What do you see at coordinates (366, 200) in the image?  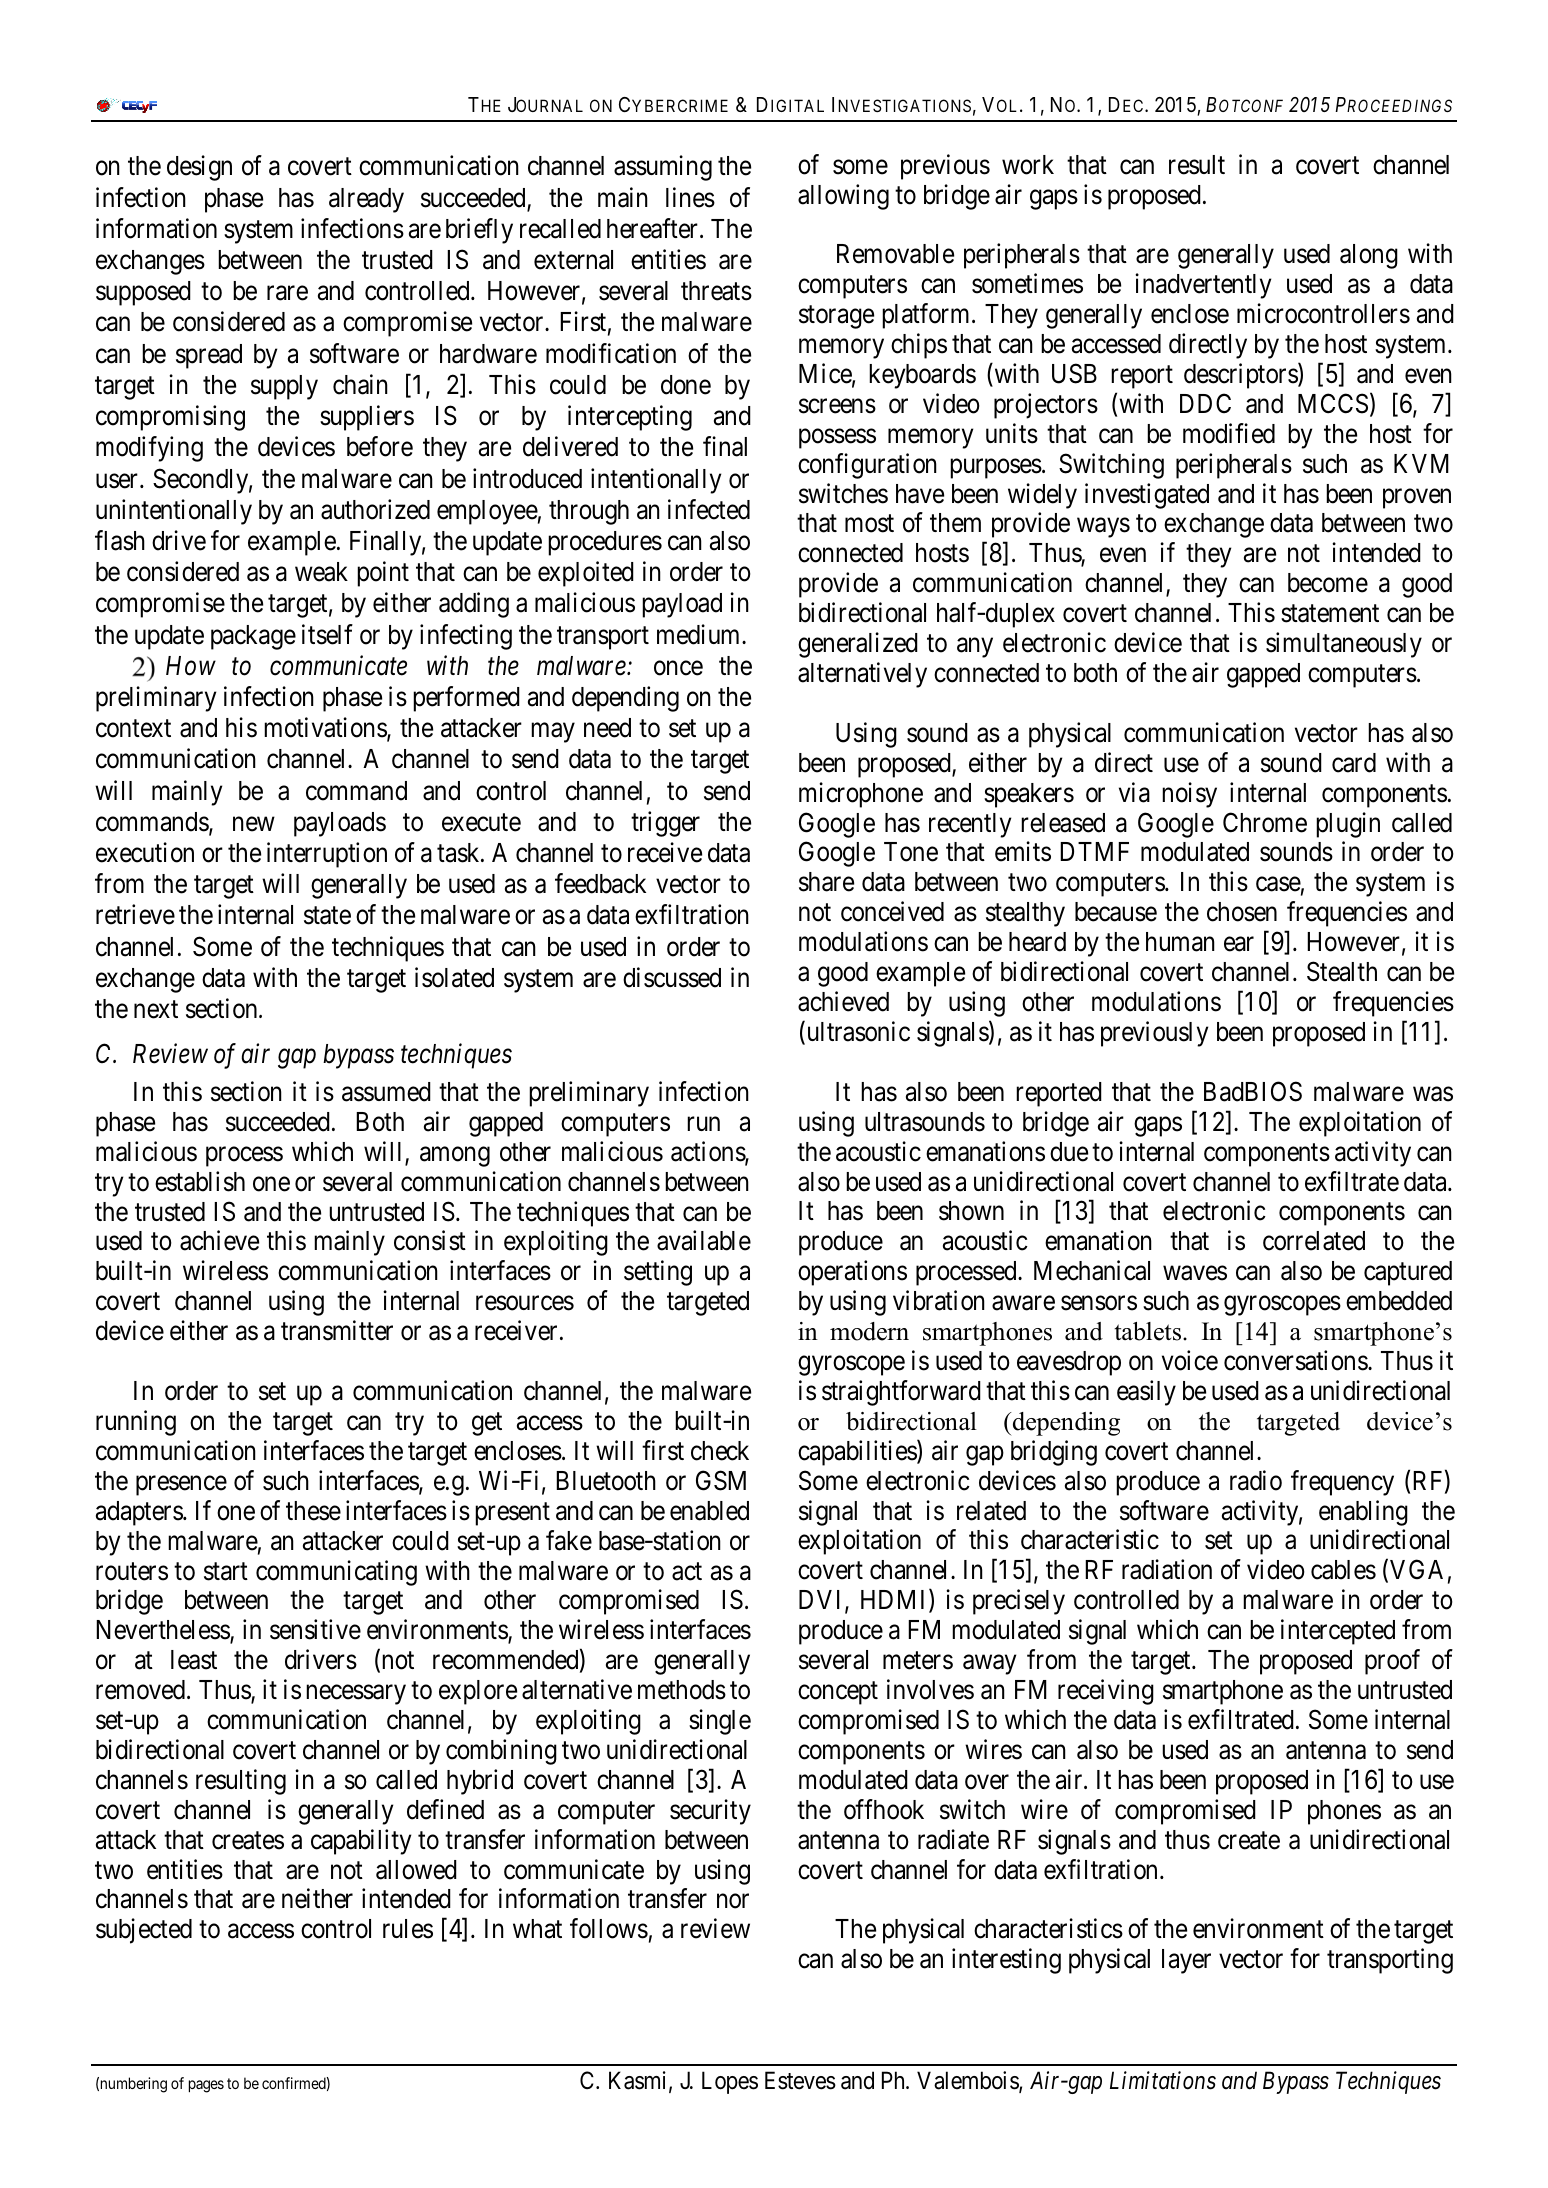 I see `already` at bounding box center [366, 200].
